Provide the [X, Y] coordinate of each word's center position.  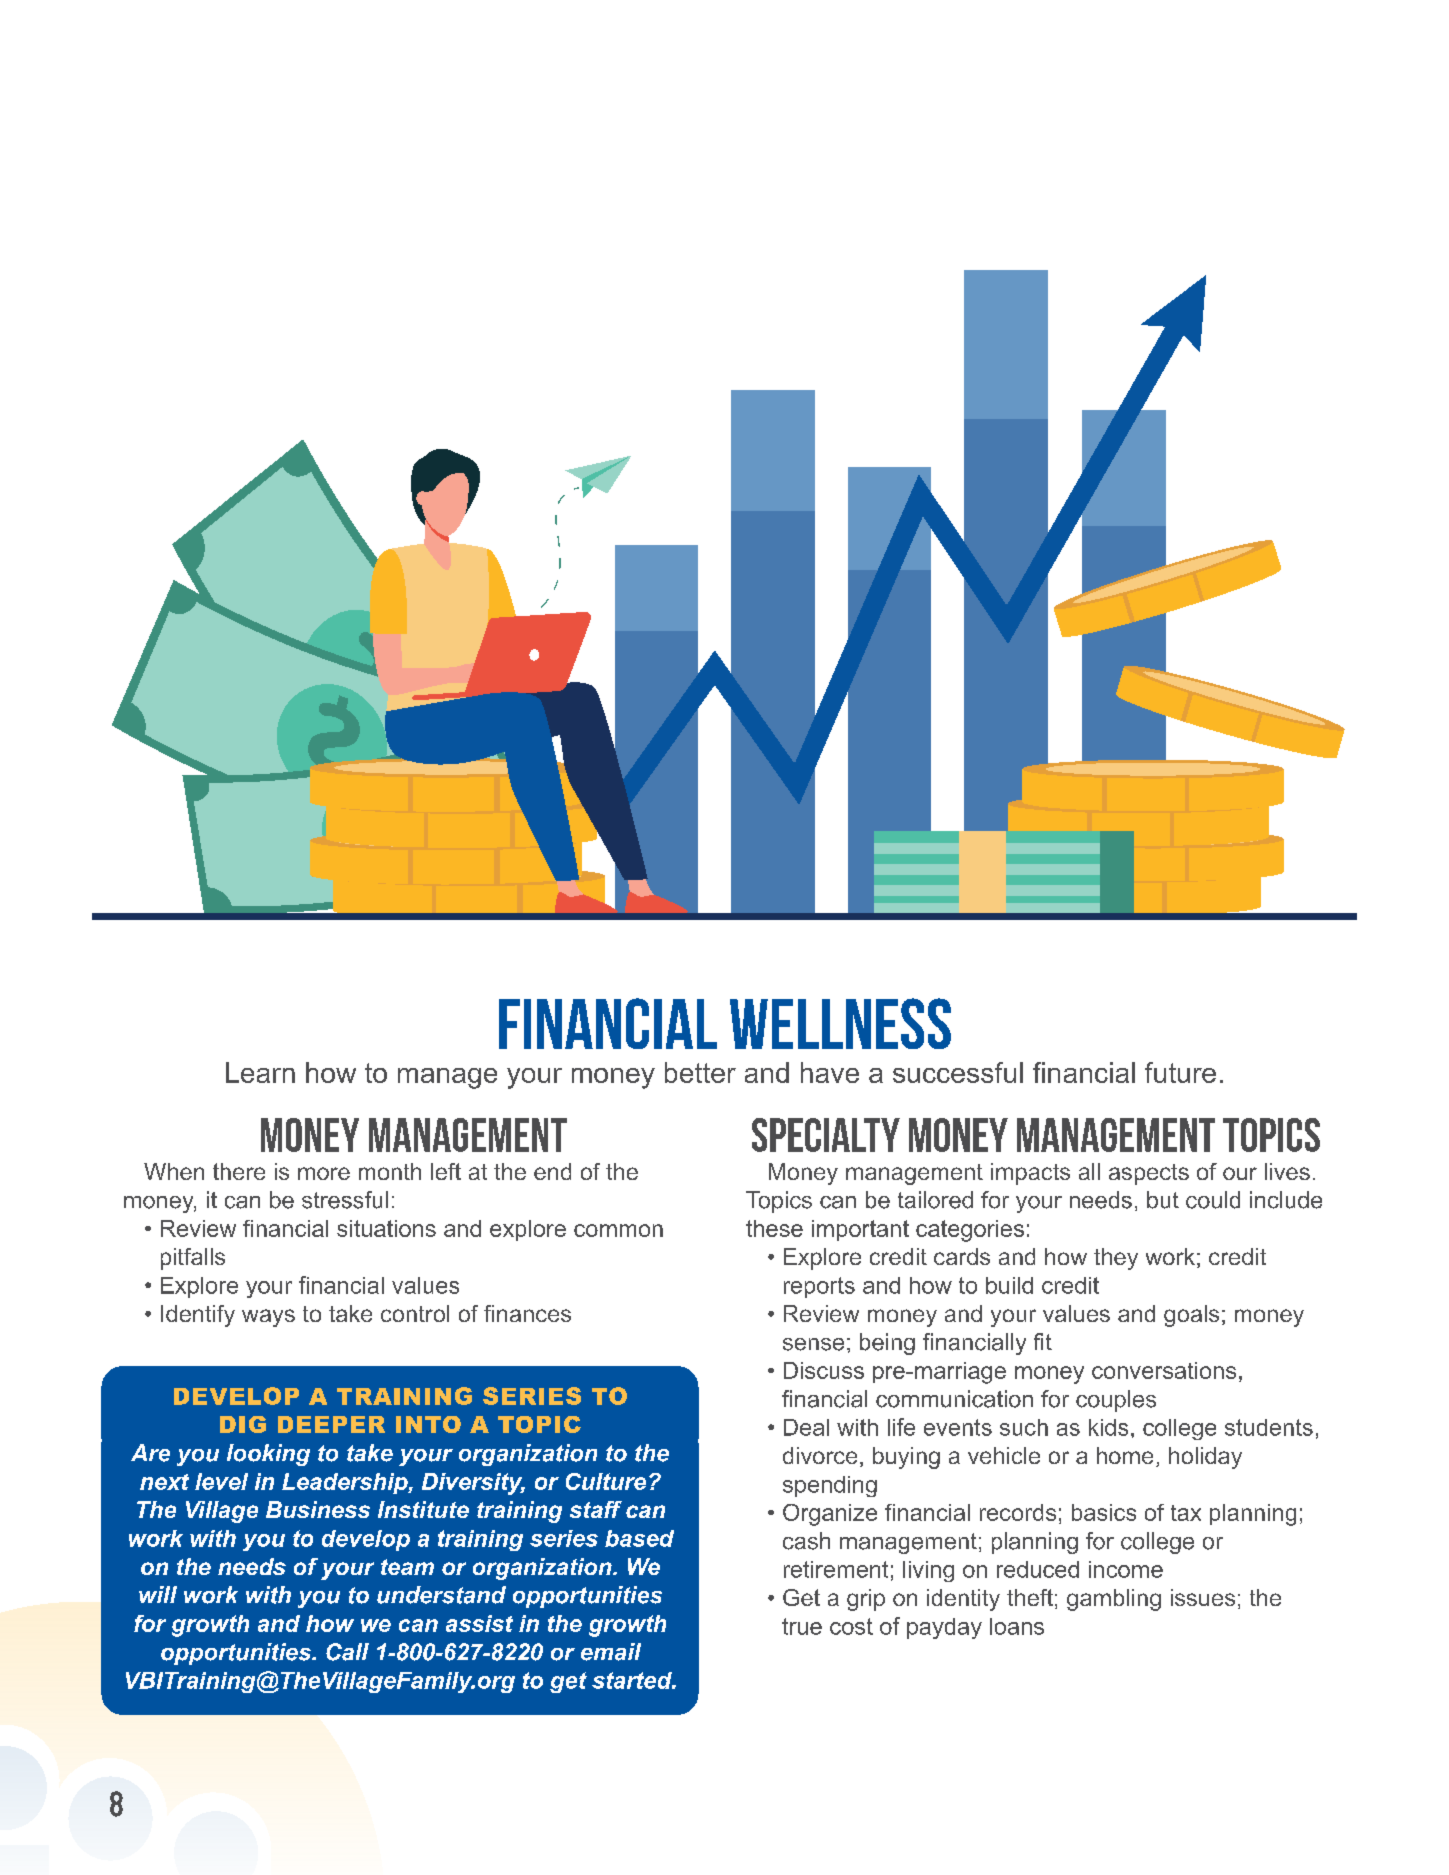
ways [268, 1318]
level [221, 1481]
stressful [345, 1200]
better [700, 1072]
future [1180, 1072]
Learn [260, 1072]
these [774, 1228]
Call [347, 1652]
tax [1186, 1513]
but [1163, 1200]
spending [830, 1486]
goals [1191, 1316]
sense [813, 1344]
